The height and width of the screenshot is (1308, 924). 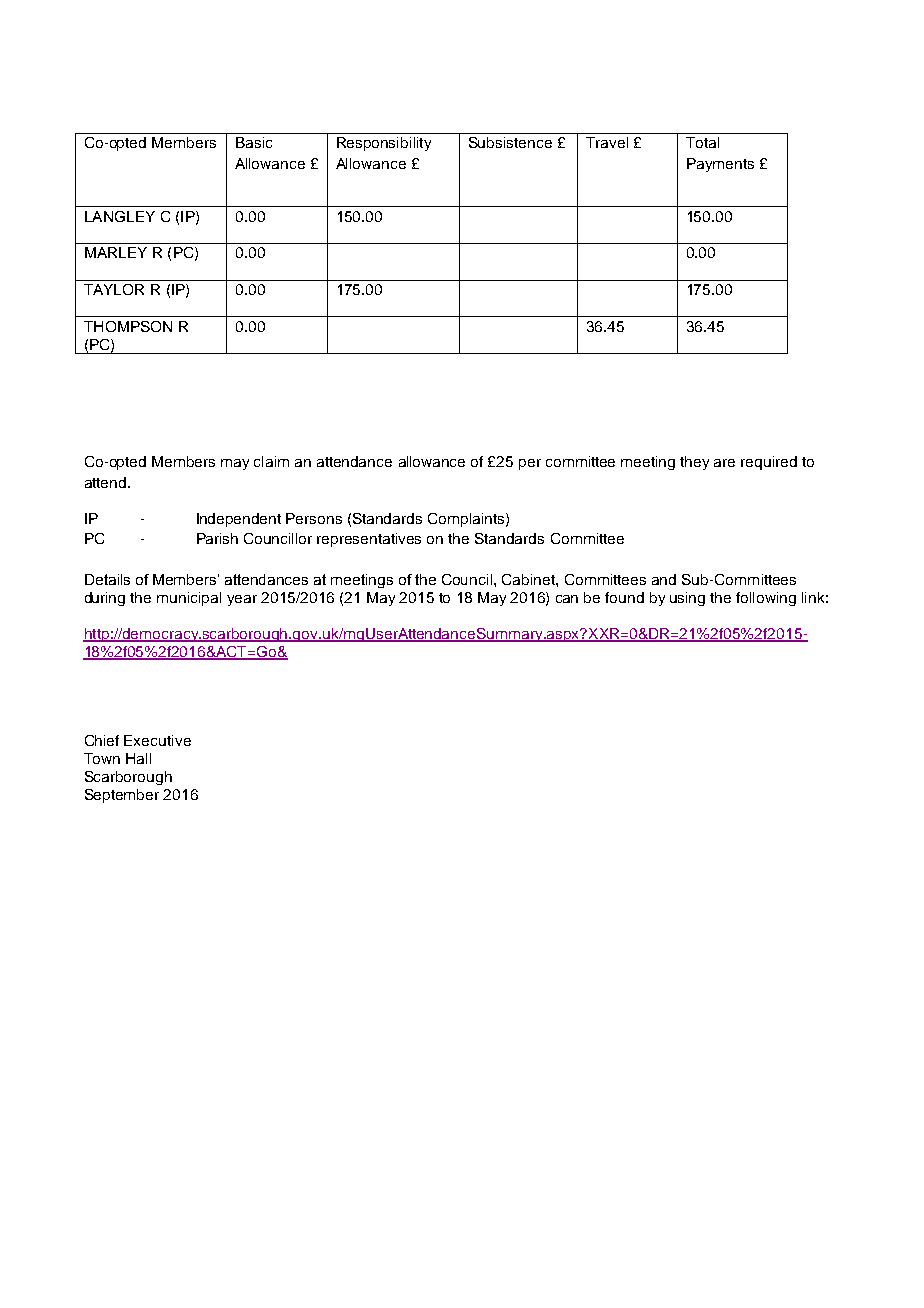 What do you see at coordinates (314, 518) in the screenshot?
I see `Persons` at bounding box center [314, 518].
